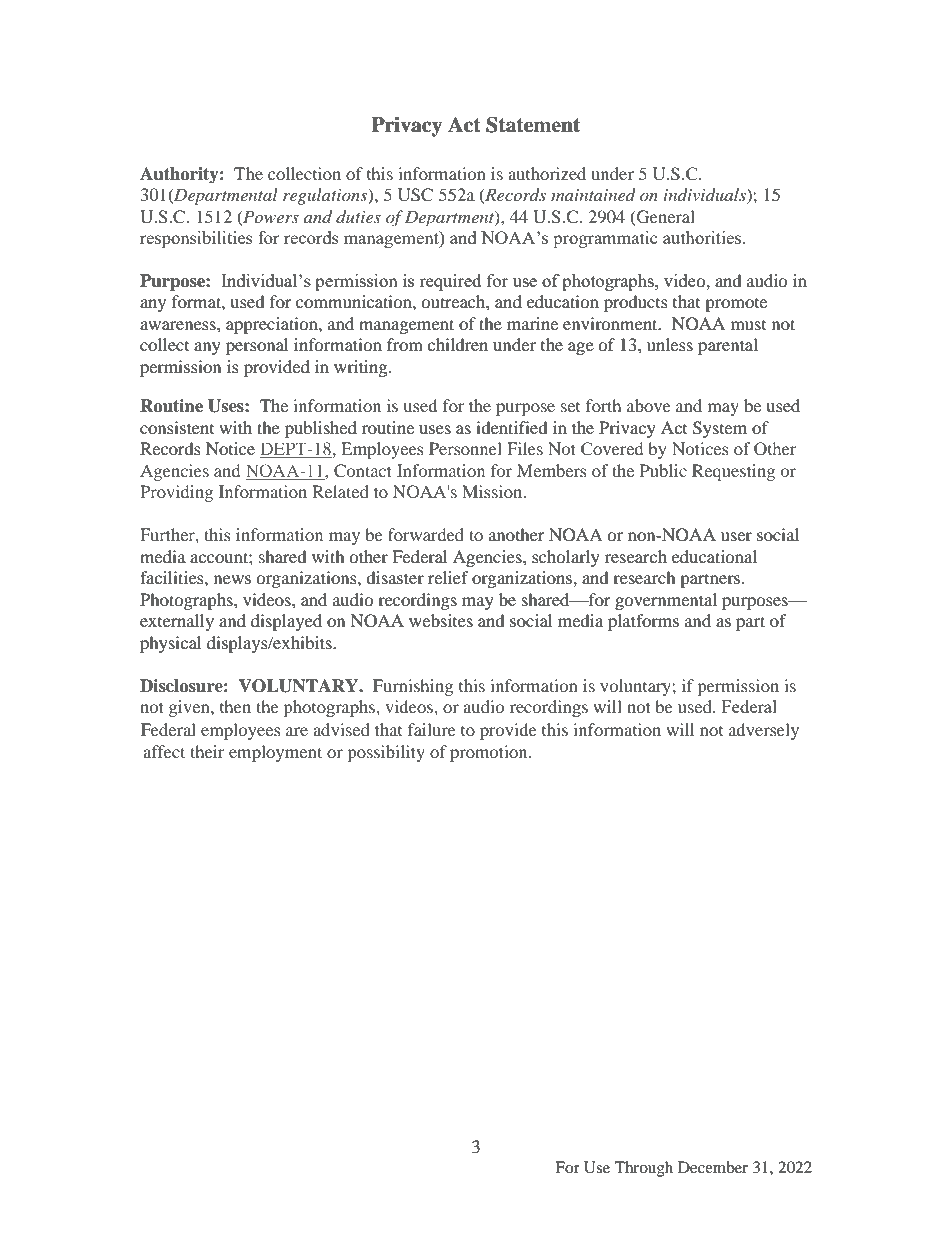 The width and height of the image is (952, 1233). Describe the element at coordinates (207, 751) in the image. I see `their` at that location.
